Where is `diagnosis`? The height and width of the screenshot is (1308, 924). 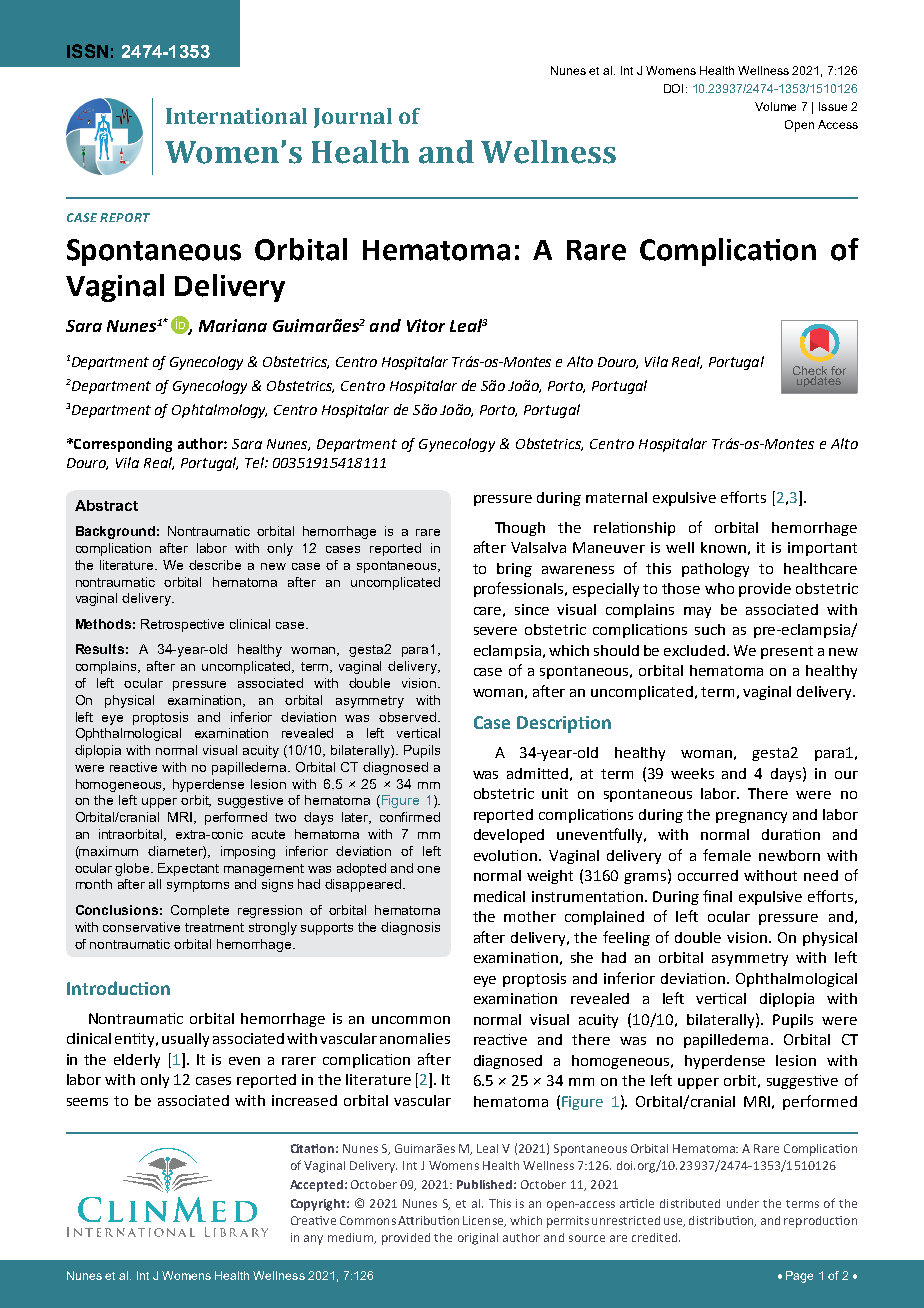 diagnosis is located at coordinates (410, 928).
